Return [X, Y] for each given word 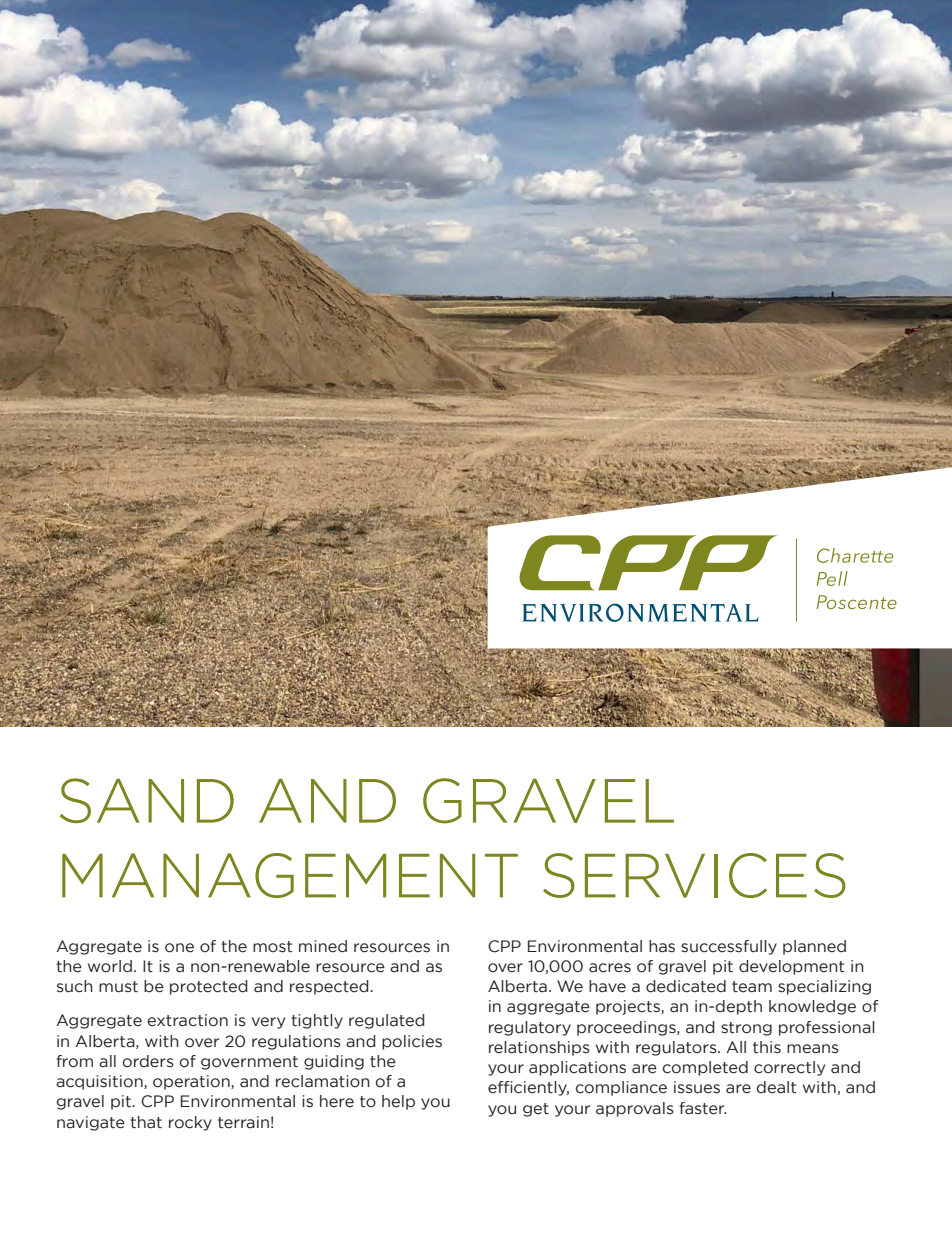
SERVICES [694, 875]
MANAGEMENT [290, 875]
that [146, 1122]
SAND [147, 800]
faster [703, 1108]
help [398, 1102]
